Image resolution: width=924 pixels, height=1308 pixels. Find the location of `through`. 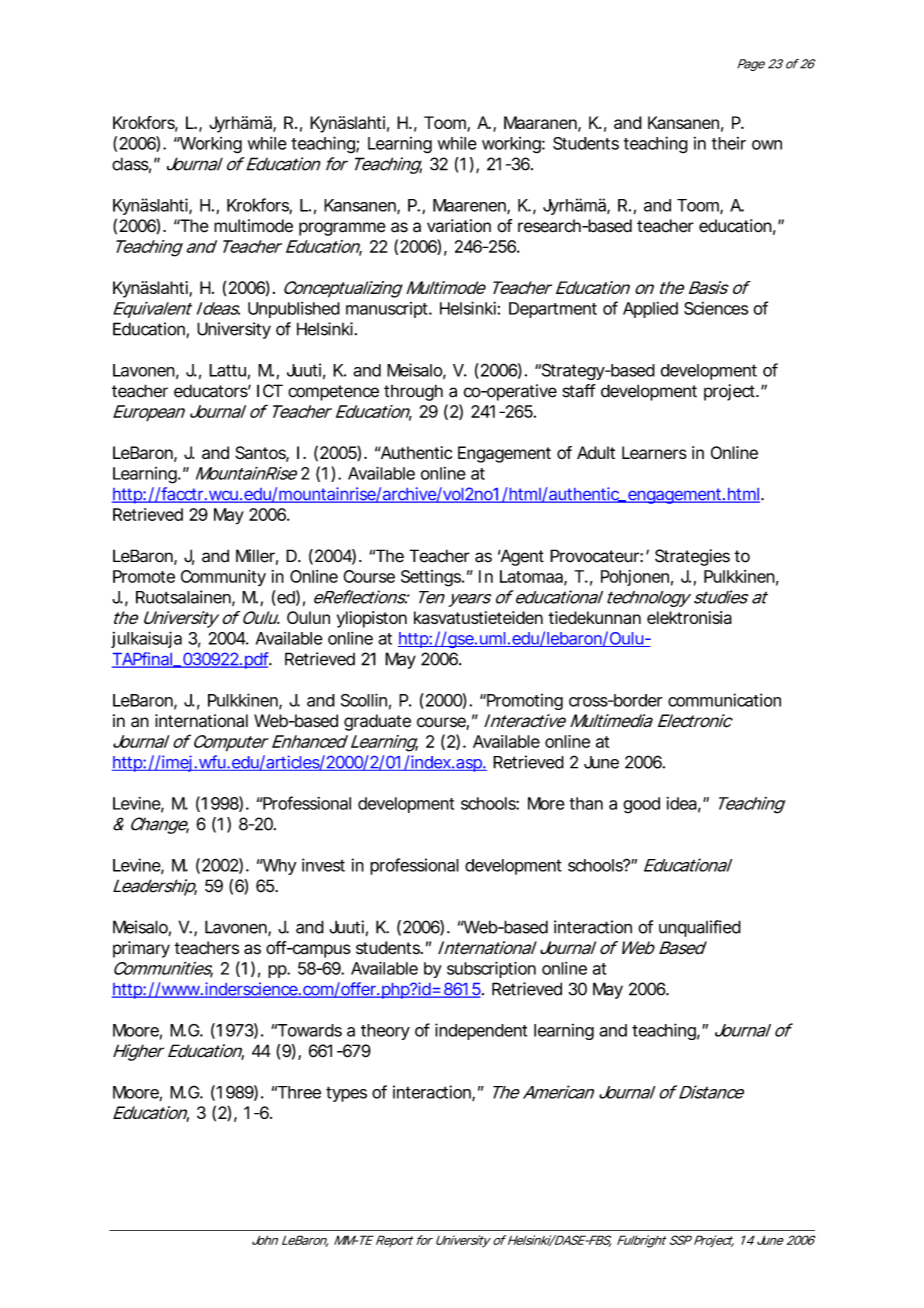

through is located at coordinates (413, 392).
